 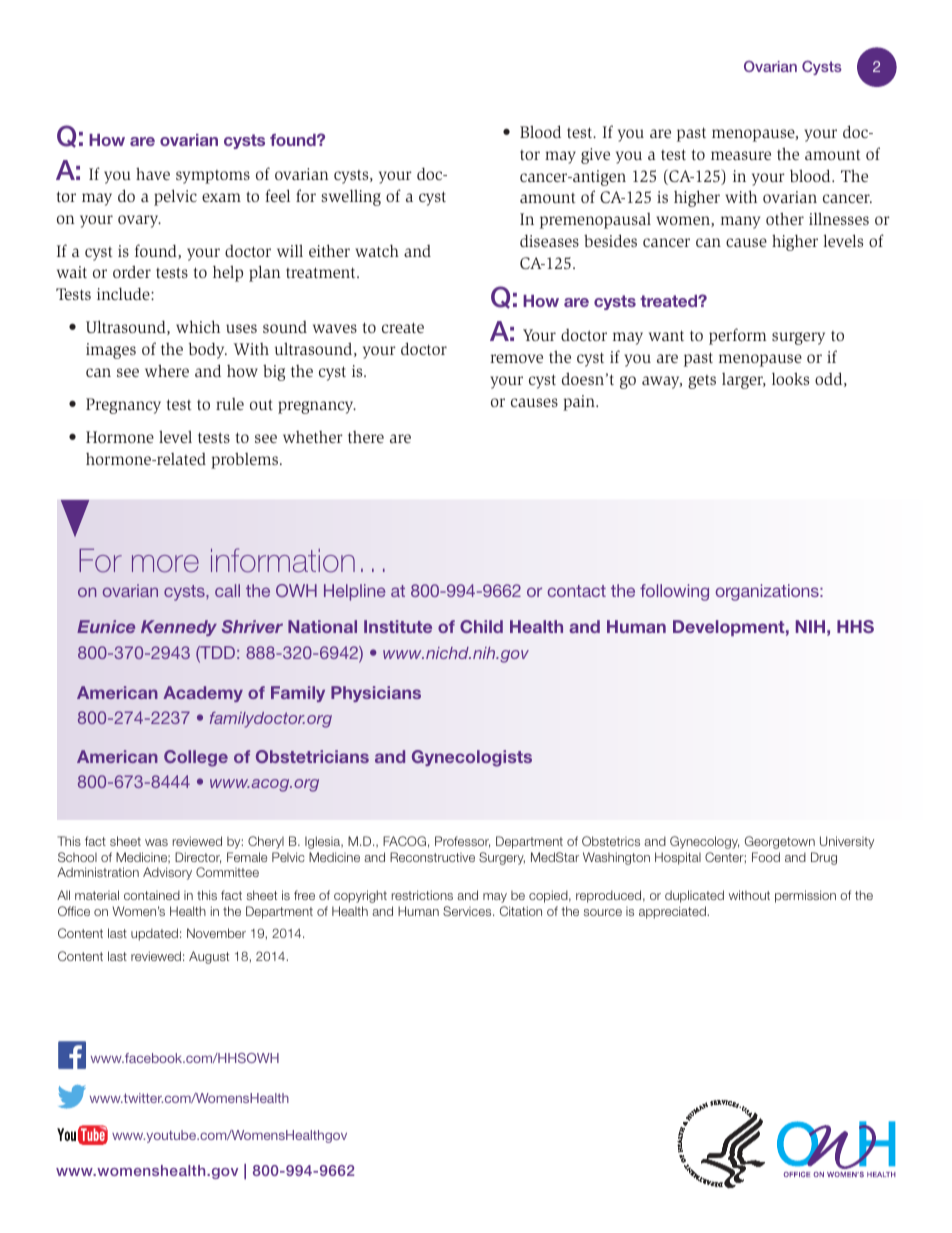 I want to click on where, so click(x=167, y=370).
